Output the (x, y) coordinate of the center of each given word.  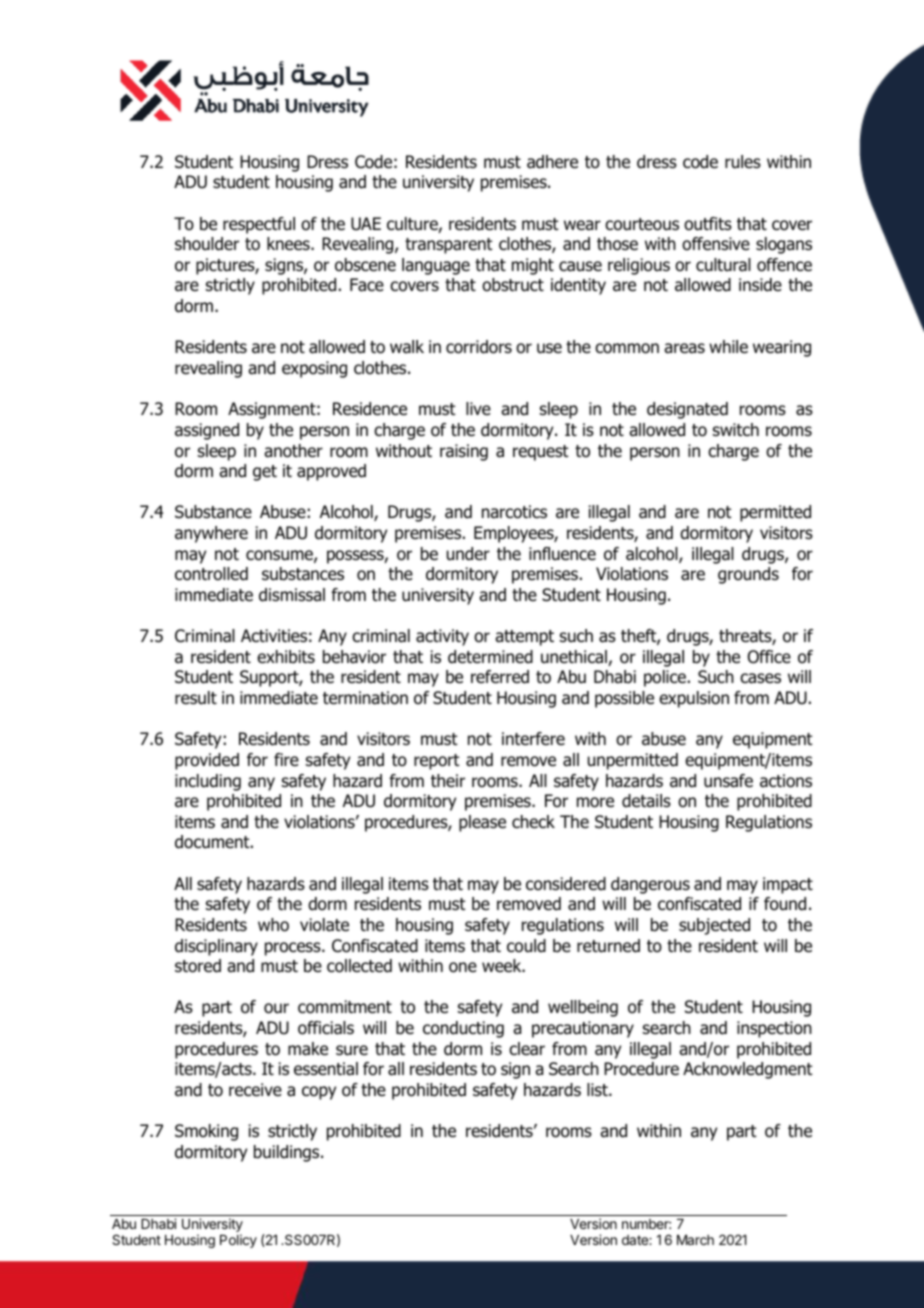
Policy (238, 1241)
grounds (748, 575)
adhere (552, 162)
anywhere (211, 534)
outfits (708, 224)
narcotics (514, 512)
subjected (714, 926)
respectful (259, 225)
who (273, 925)
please (482, 823)
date (636, 1240)
